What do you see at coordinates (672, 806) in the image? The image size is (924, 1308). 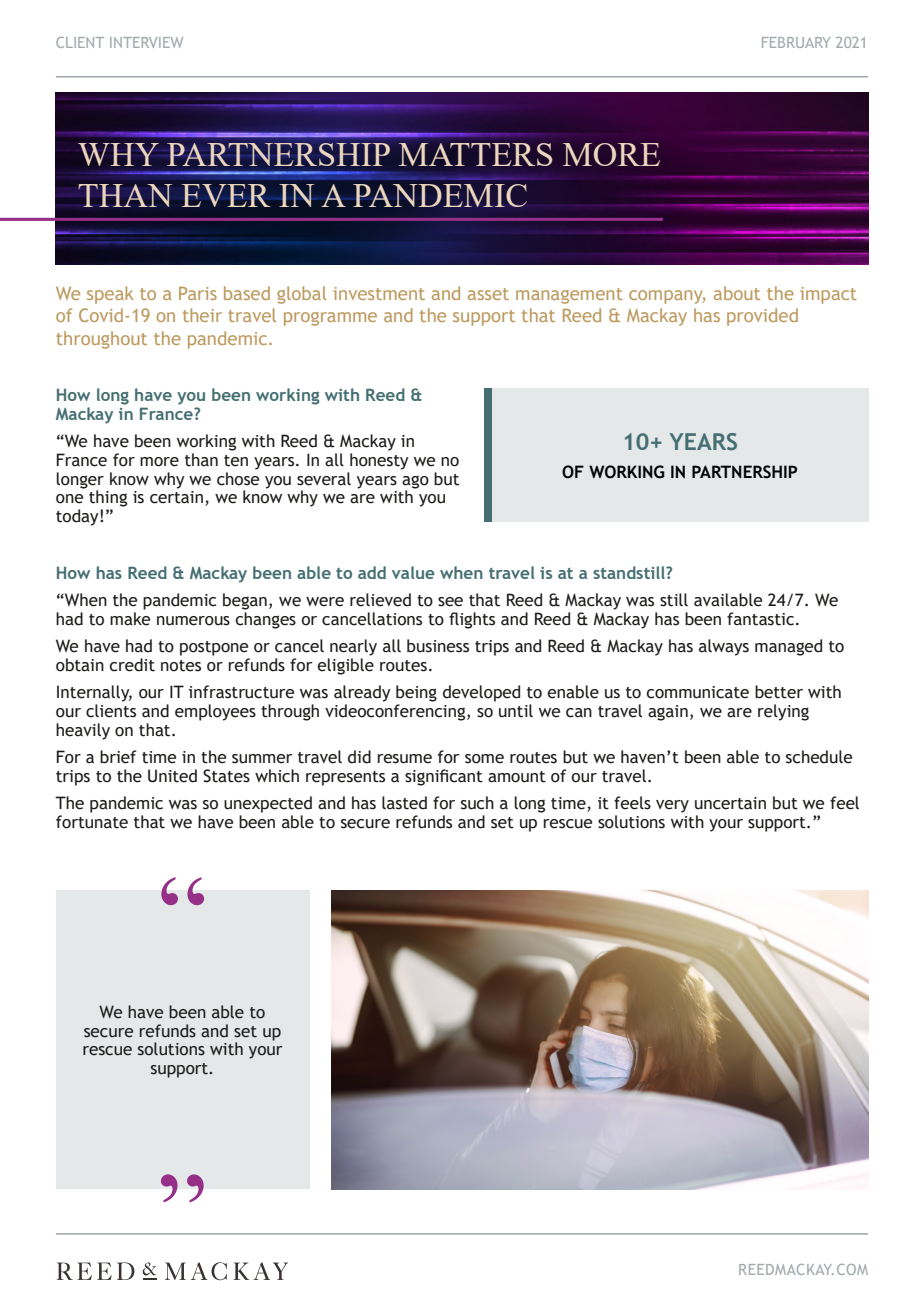 I see `very` at bounding box center [672, 806].
